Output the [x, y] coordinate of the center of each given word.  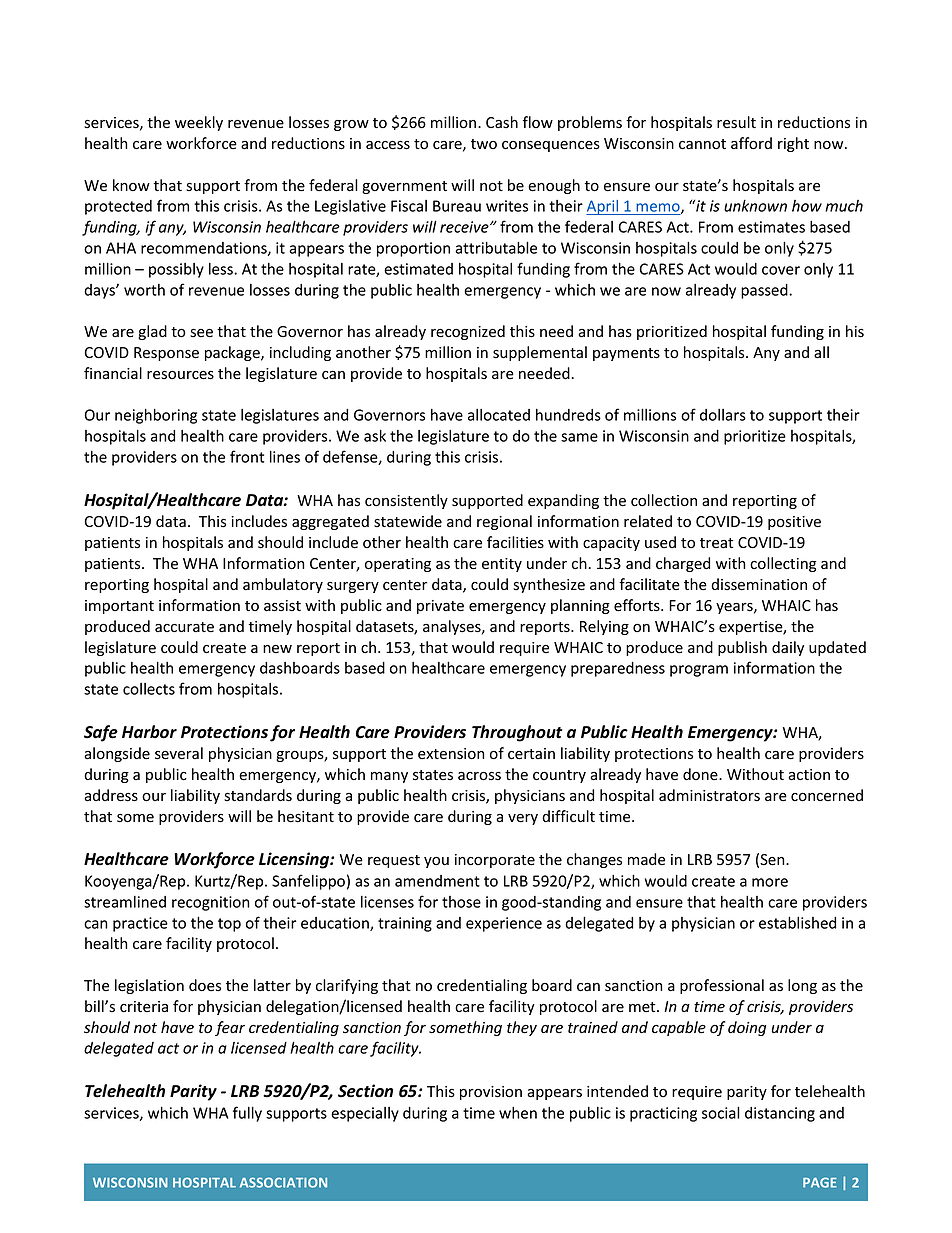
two [484, 144]
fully [247, 1114]
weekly [199, 123]
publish [742, 648]
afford [751, 143]
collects [149, 689]
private [440, 607]
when [518, 1113]
